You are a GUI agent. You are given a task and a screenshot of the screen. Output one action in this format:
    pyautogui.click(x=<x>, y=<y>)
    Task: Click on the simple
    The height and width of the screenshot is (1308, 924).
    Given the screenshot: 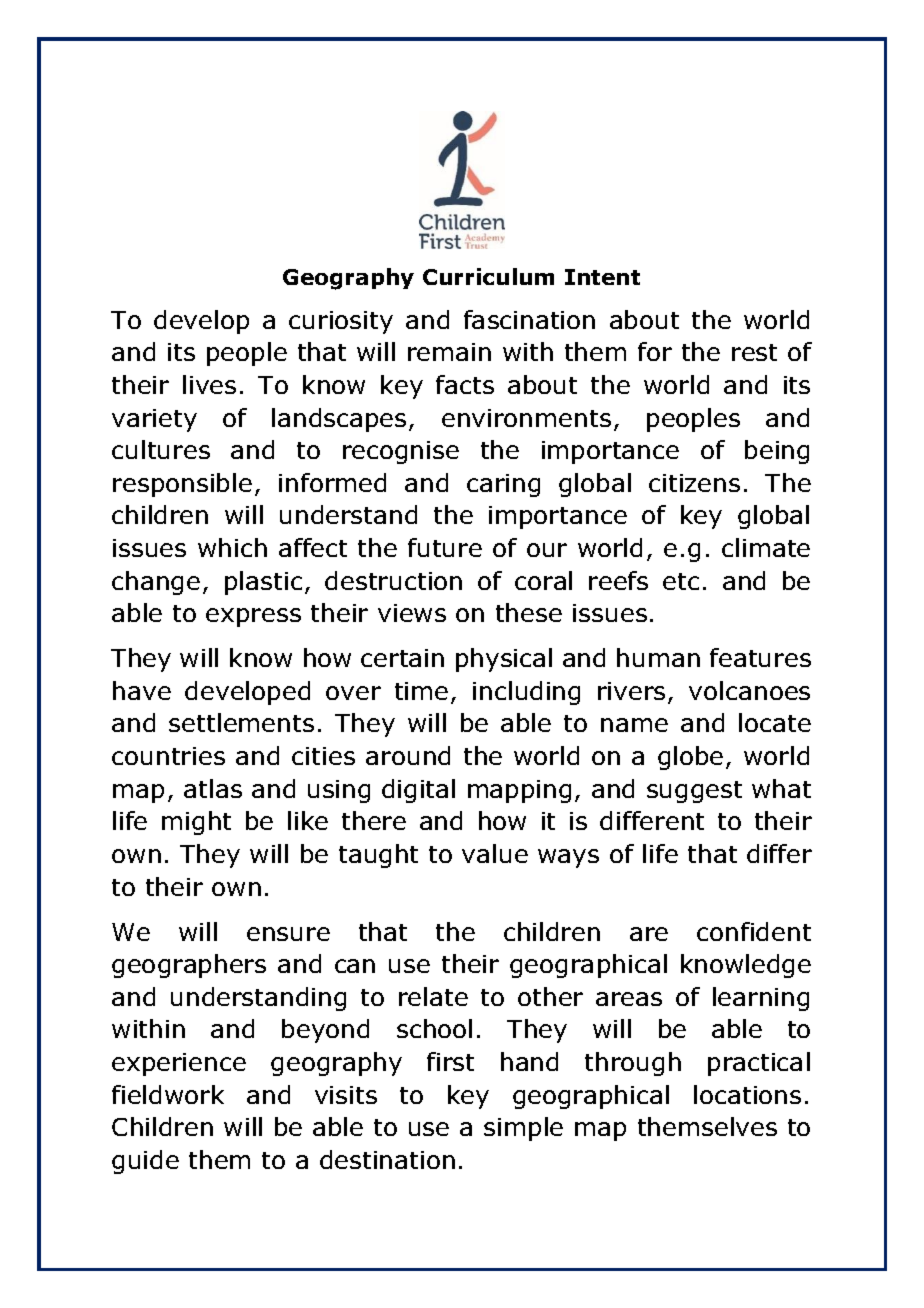 What is the action you would take?
    pyautogui.click(x=523, y=1129)
